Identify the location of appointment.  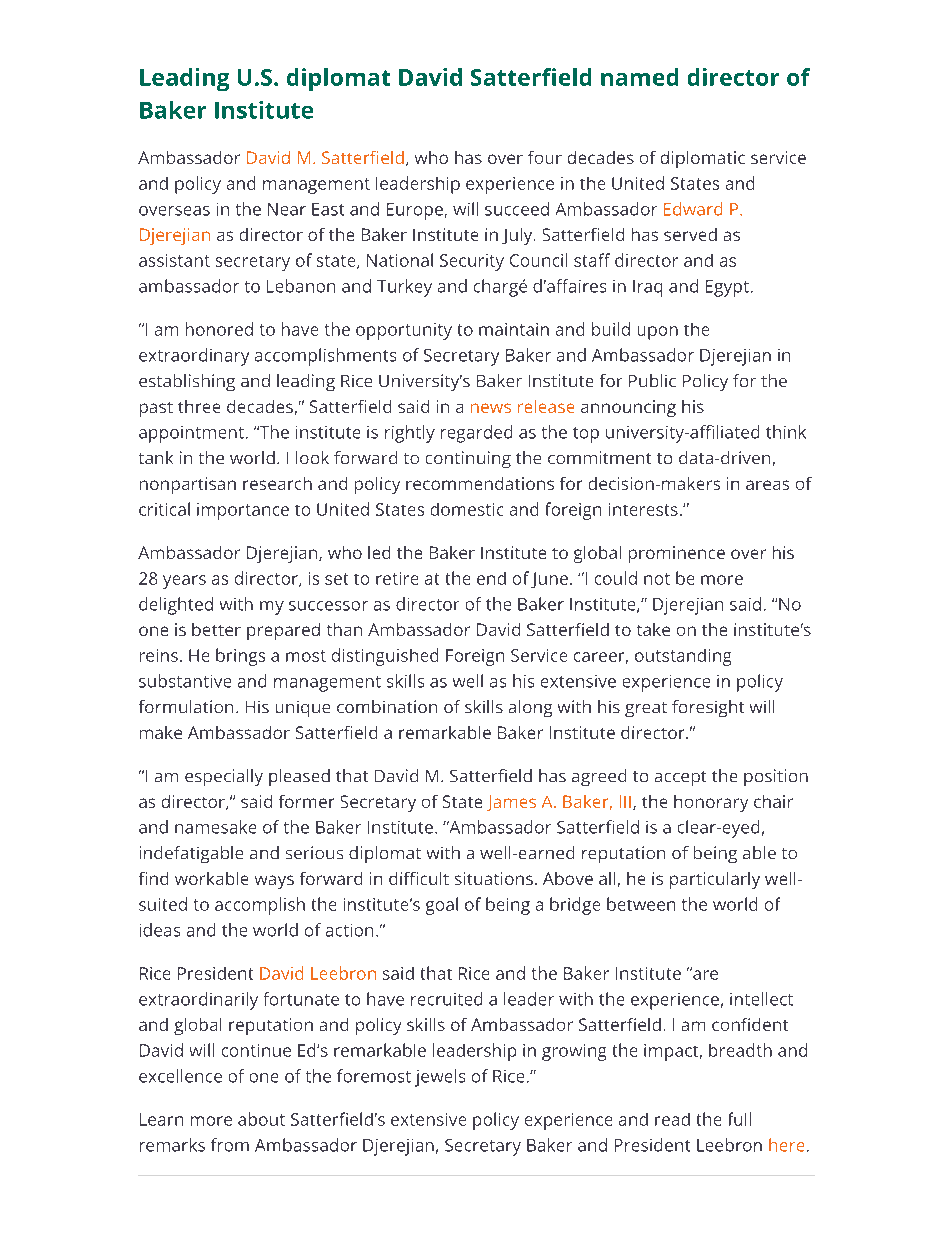
(191, 434).
